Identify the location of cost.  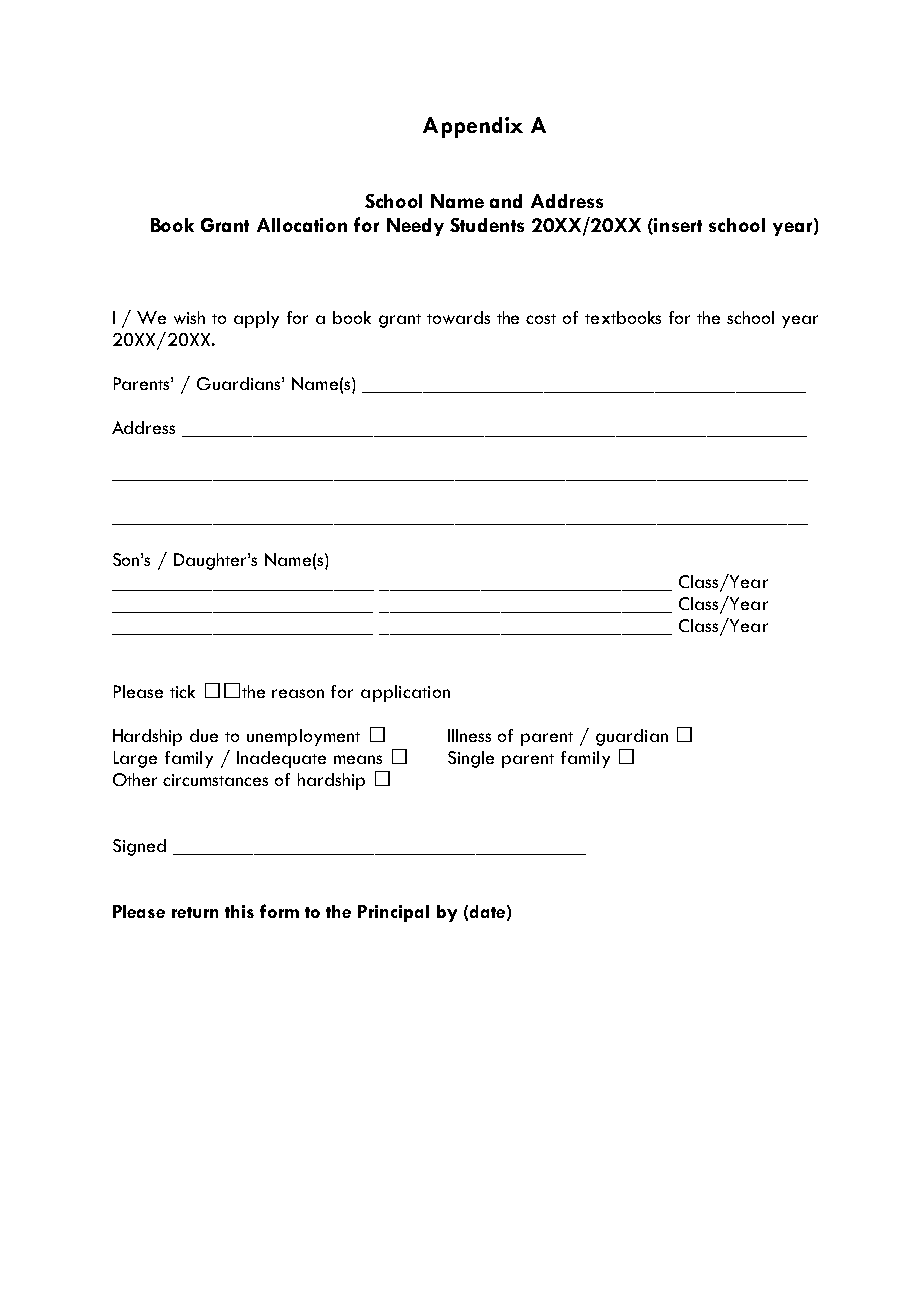
(541, 319).
